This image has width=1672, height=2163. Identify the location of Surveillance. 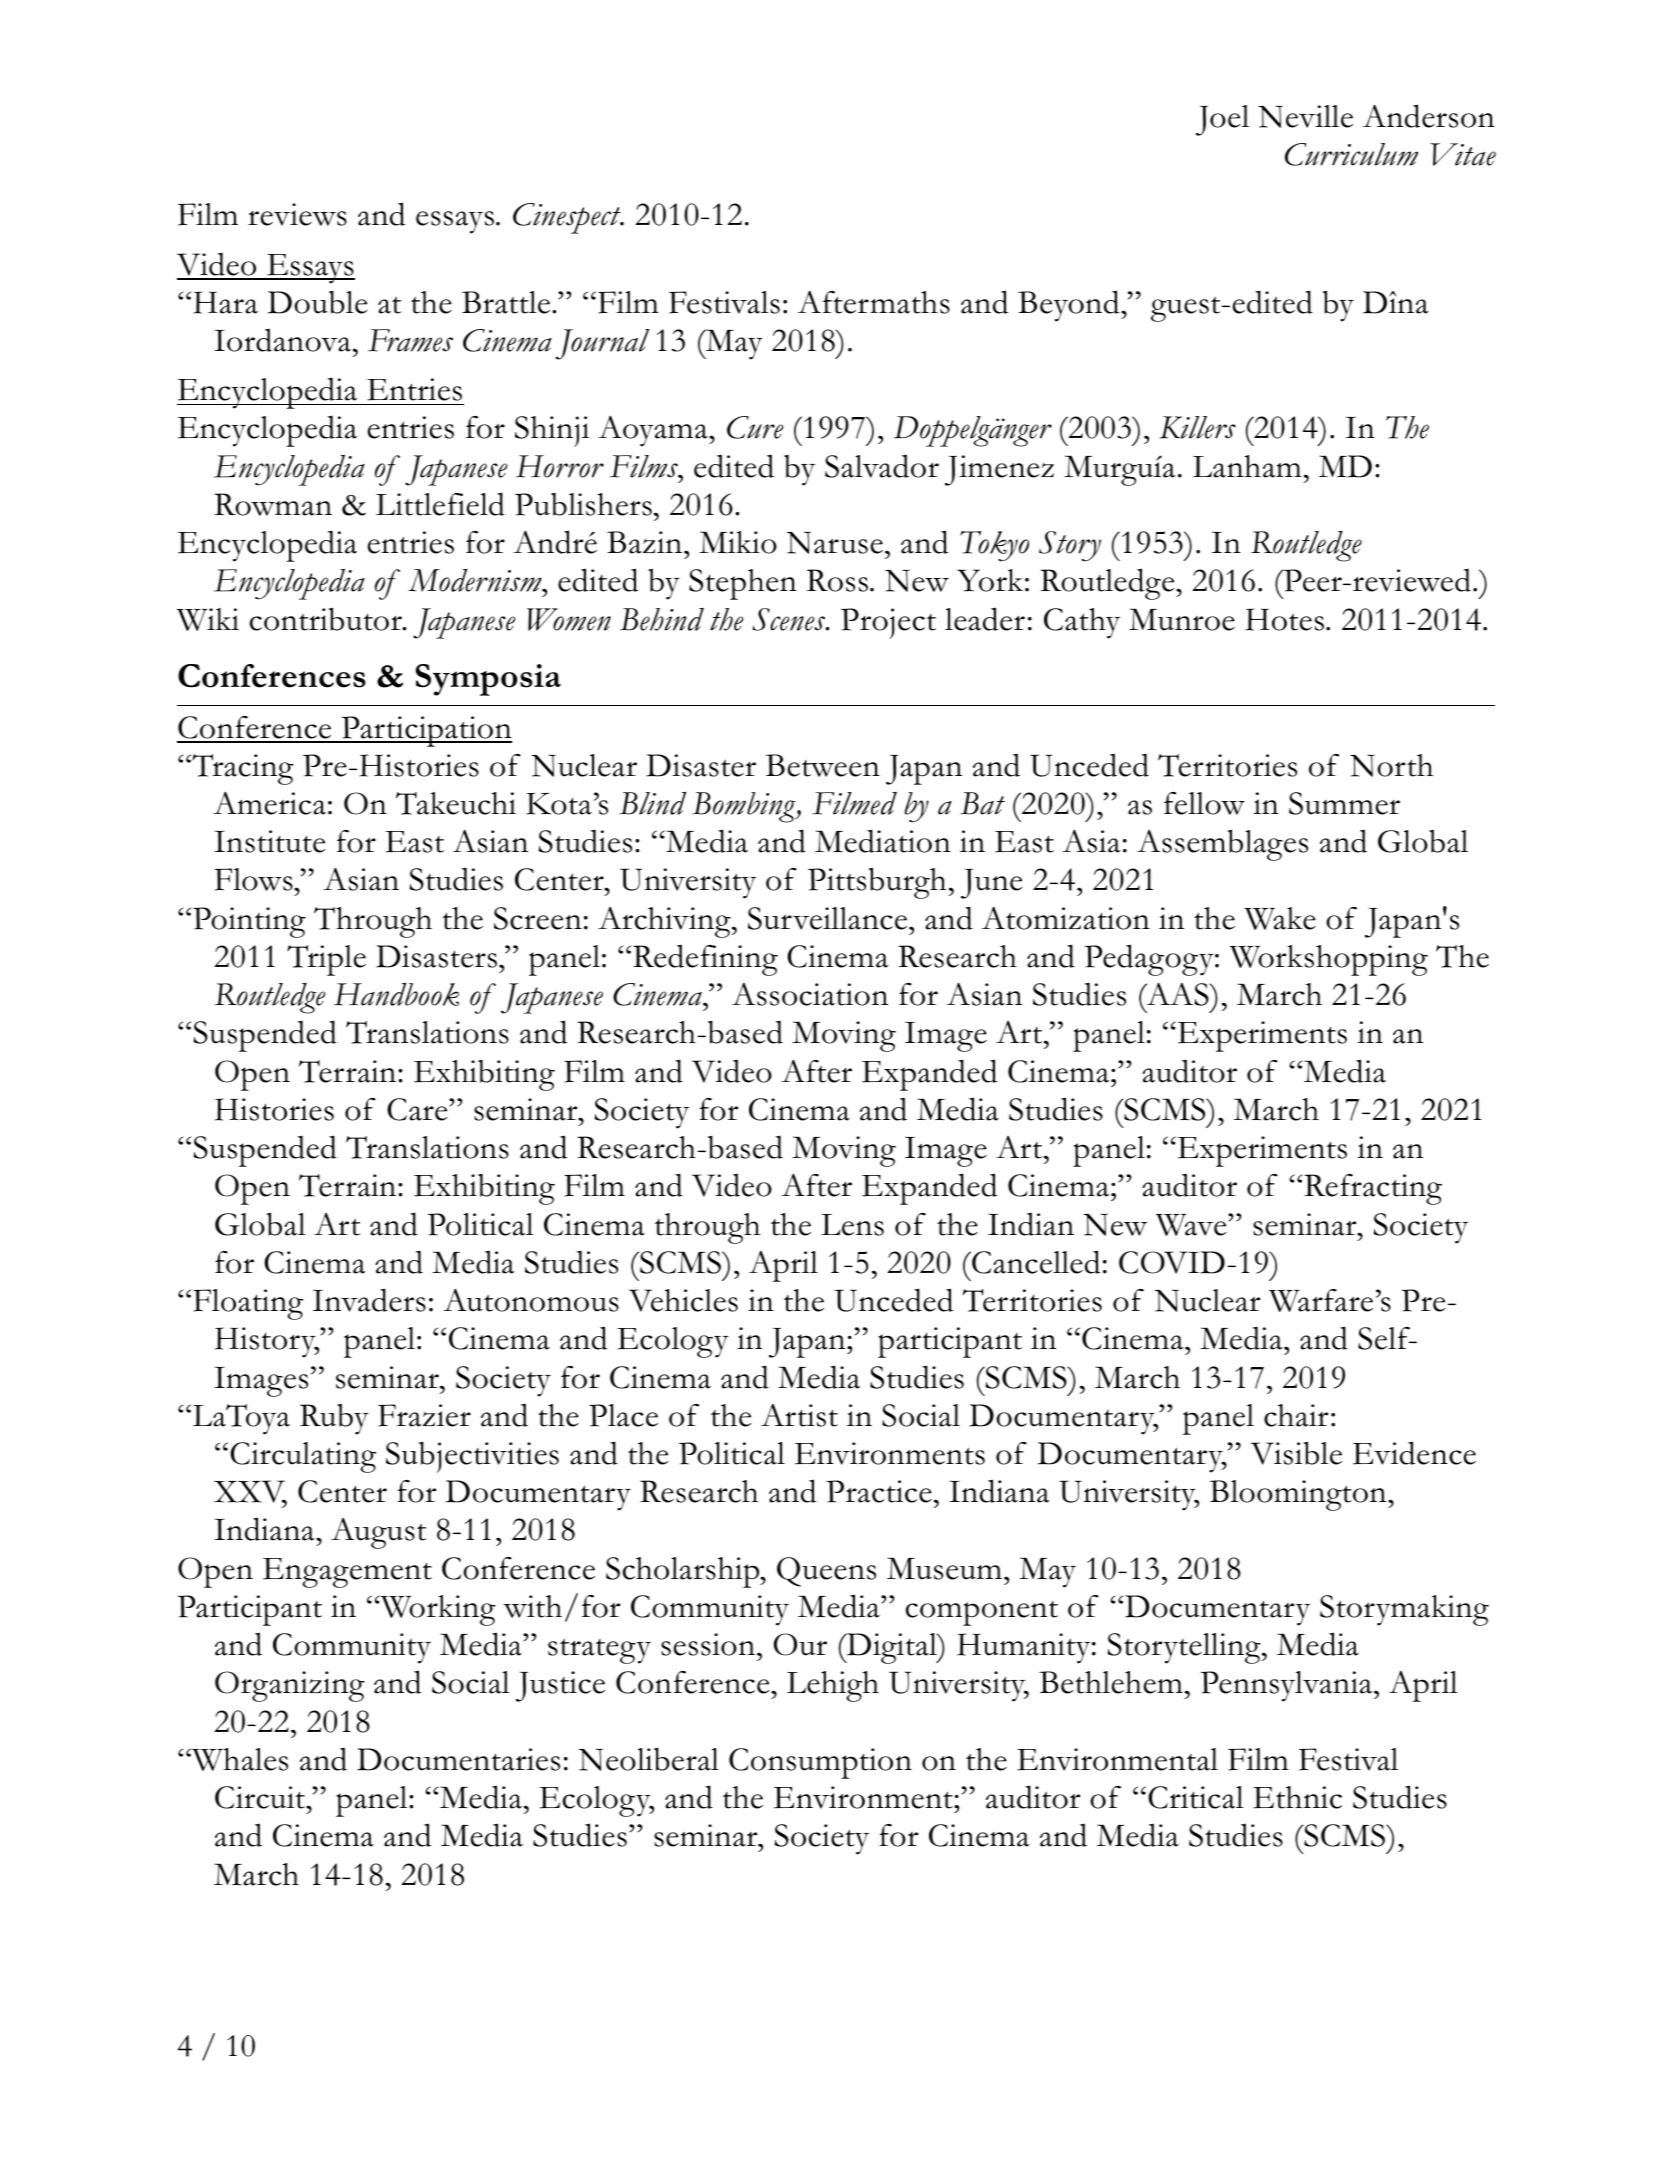
(829, 918).
